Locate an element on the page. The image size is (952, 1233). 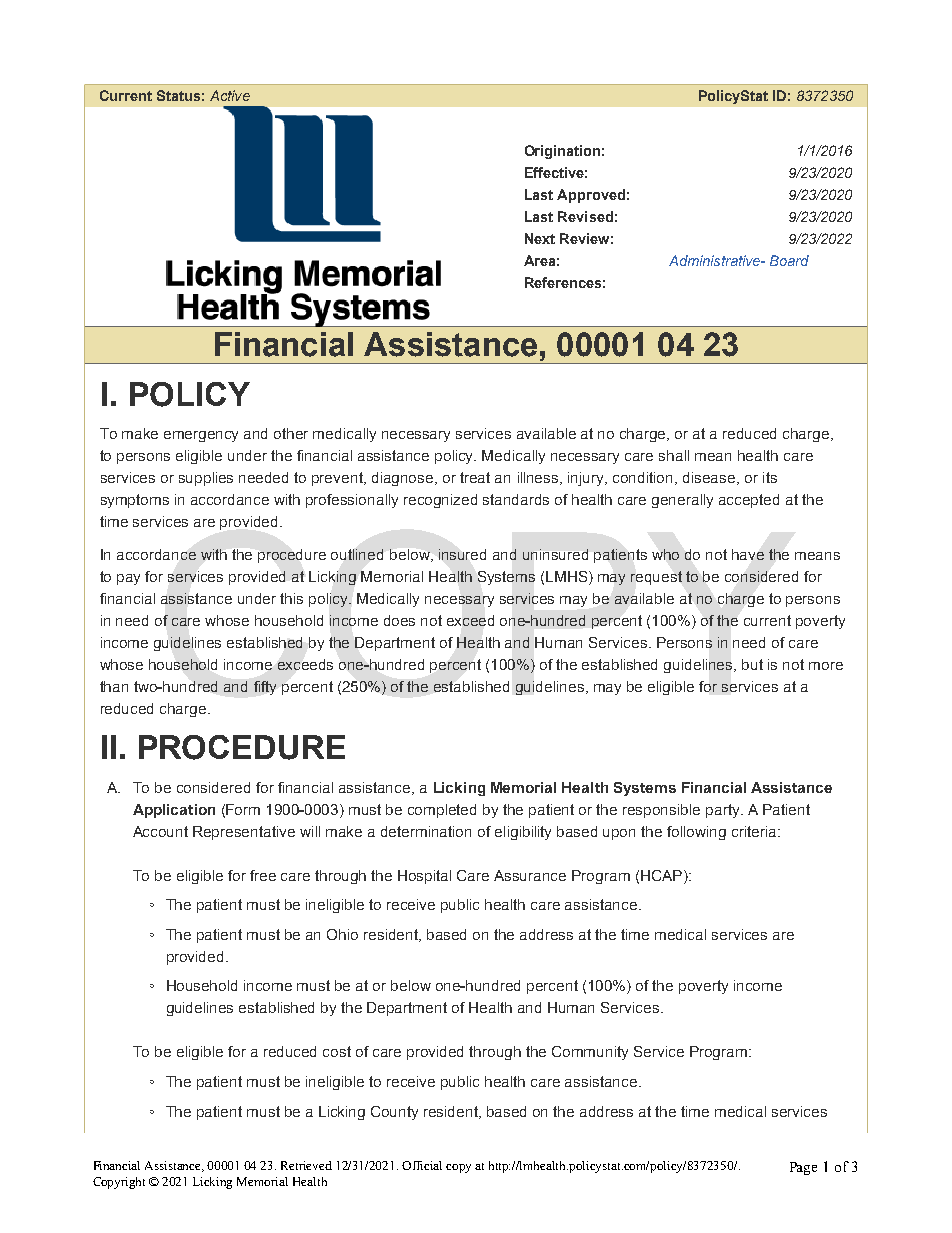
but is located at coordinates (752, 664).
